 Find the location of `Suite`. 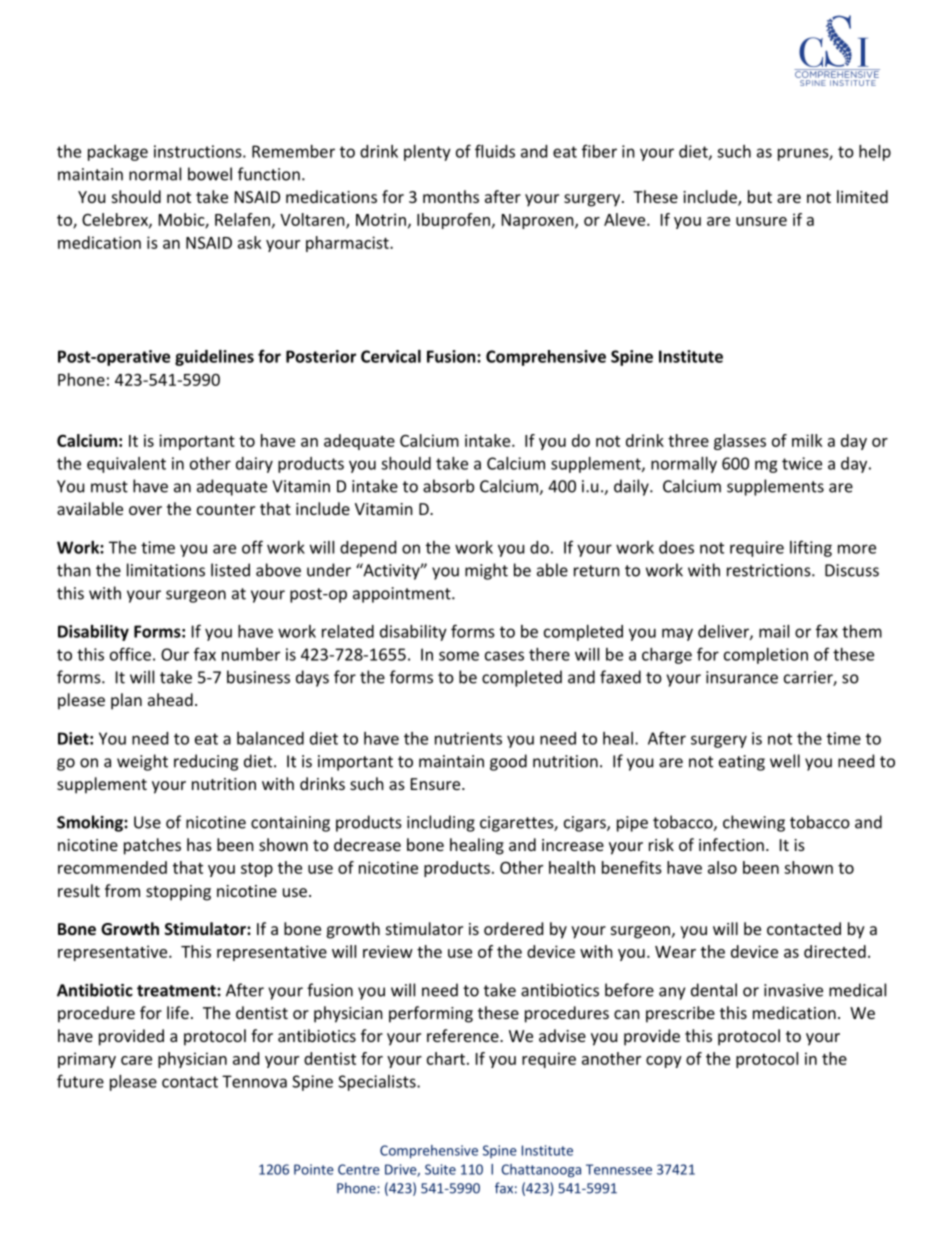

Suite is located at coordinates (440, 1169).
